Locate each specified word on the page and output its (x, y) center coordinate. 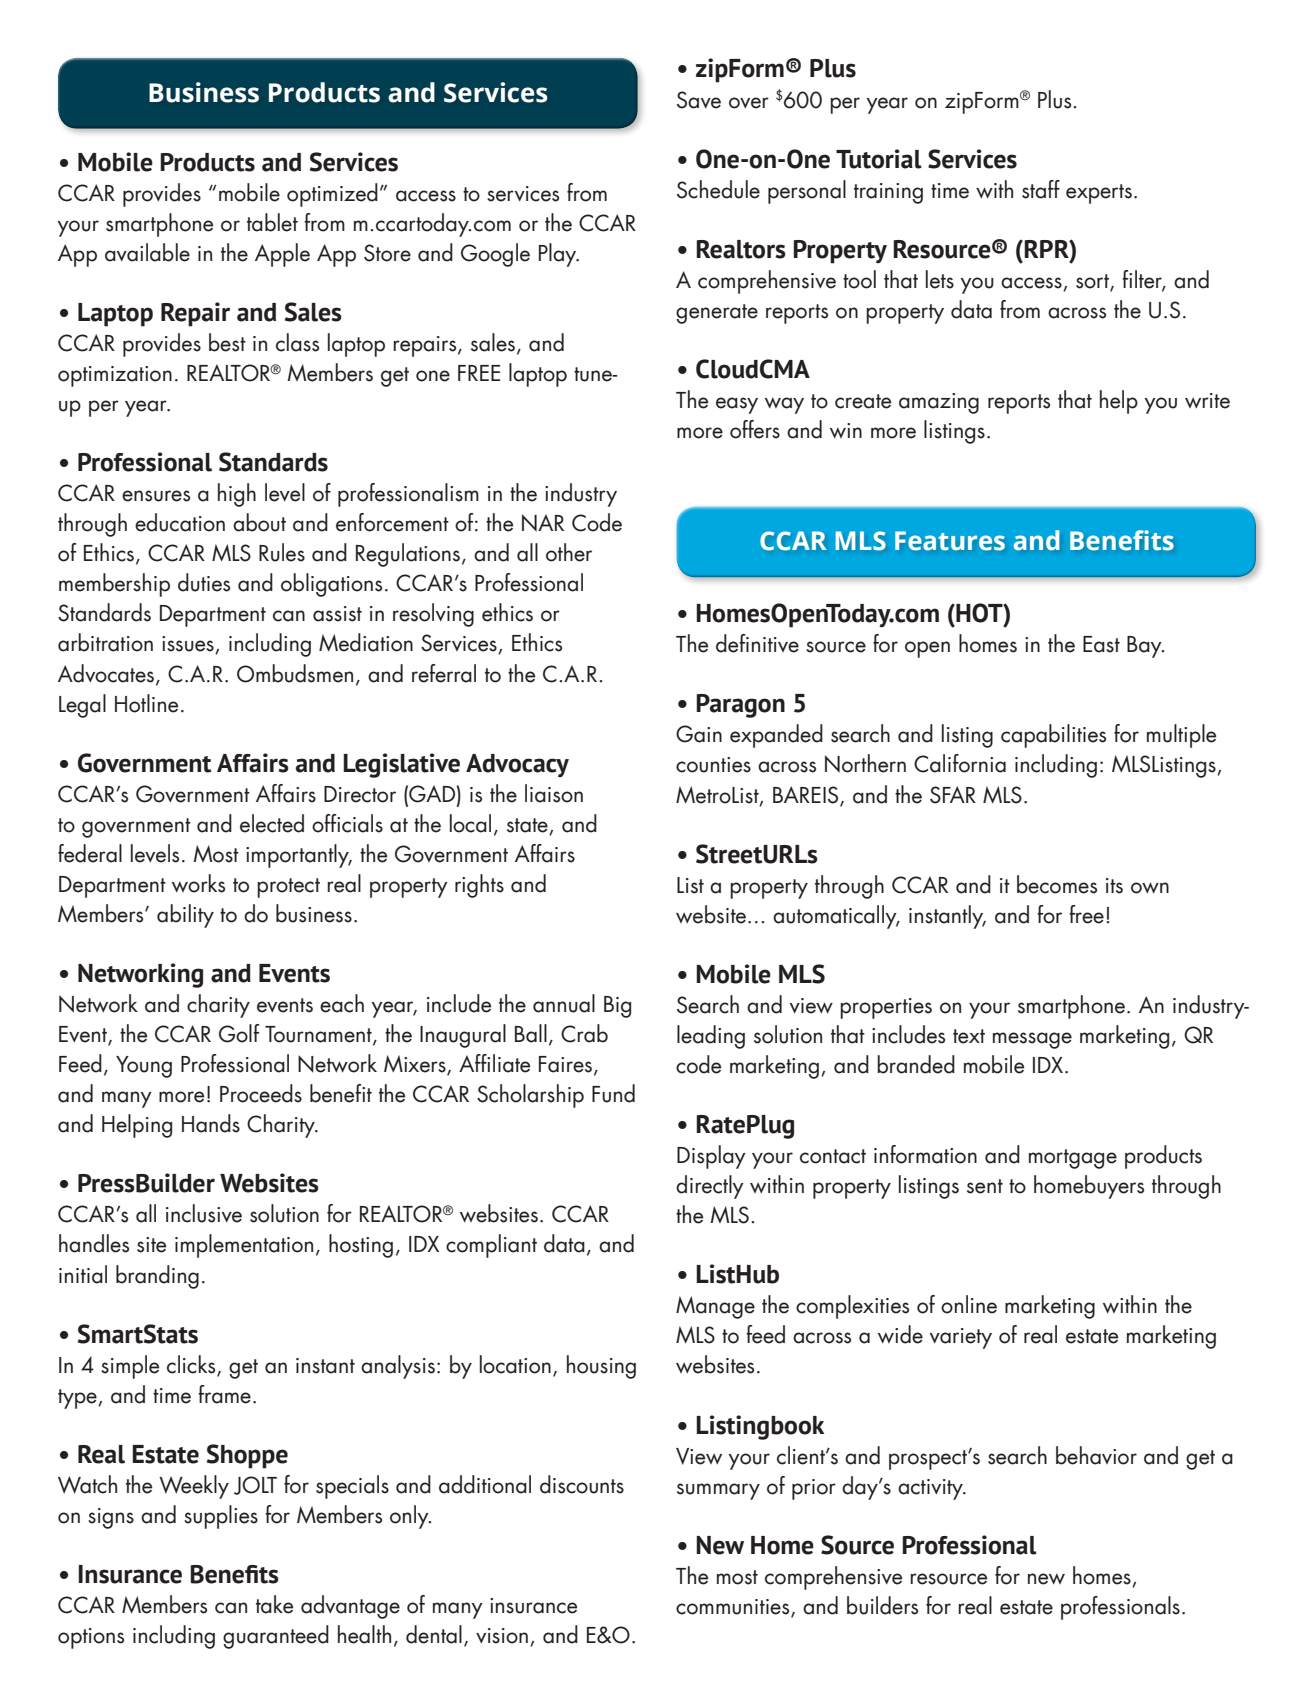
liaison (554, 793)
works (198, 883)
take (274, 1604)
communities (734, 1608)
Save (699, 100)
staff (1041, 189)
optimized (332, 195)
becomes (1057, 884)
